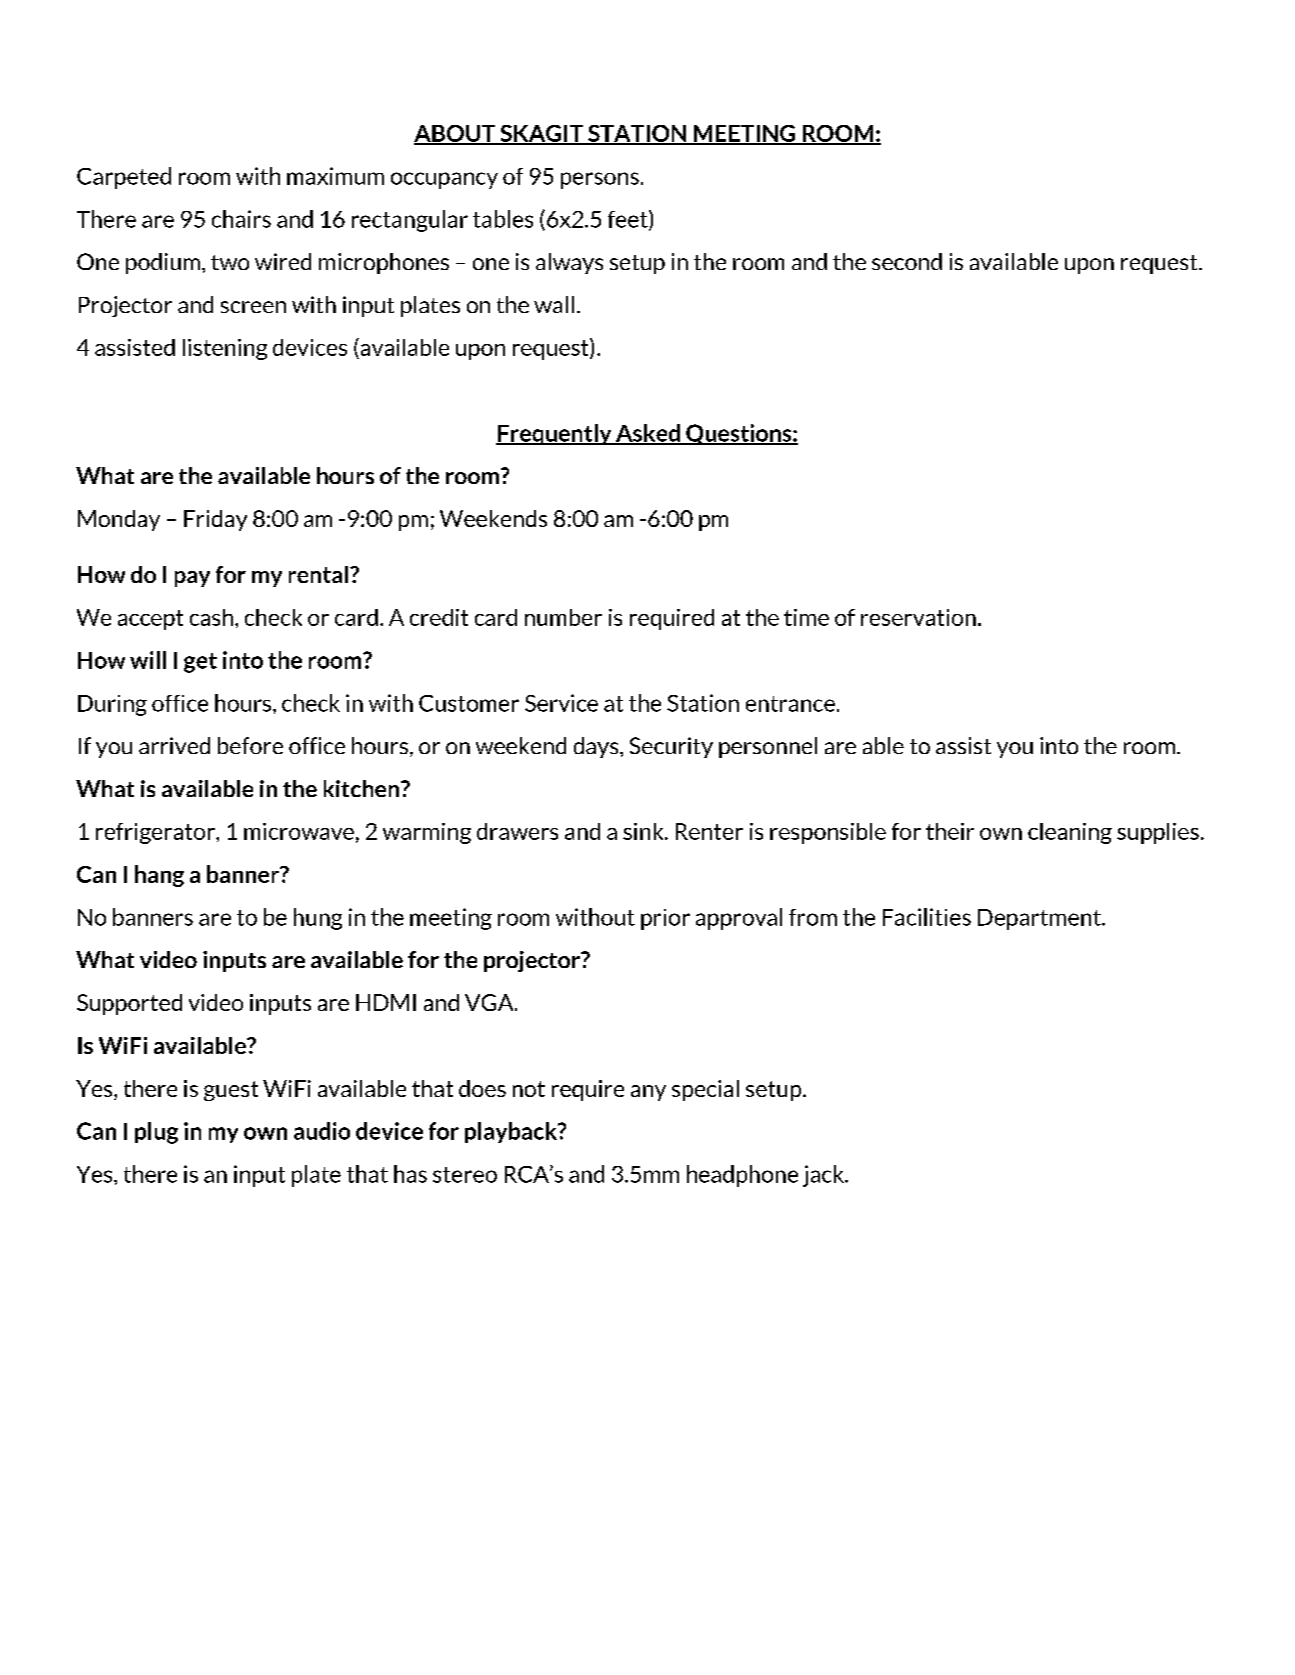 The image size is (1295, 1675). What do you see at coordinates (192, 579) in the screenshot?
I see `pay` at bounding box center [192, 579].
